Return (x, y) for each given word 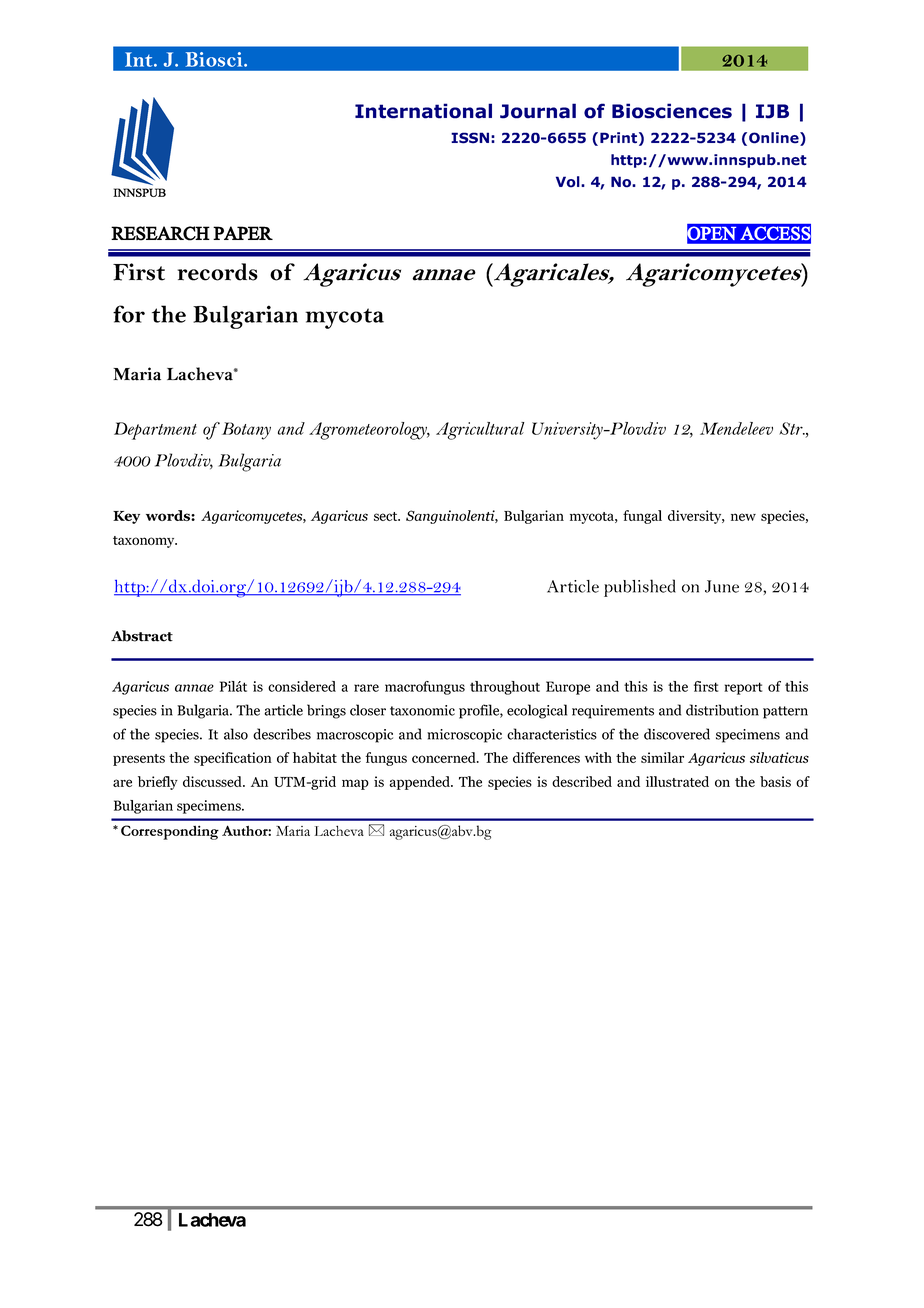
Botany (245, 431)
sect (387, 516)
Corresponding (170, 832)
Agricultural (480, 431)
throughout (505, 688)
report (743, 688)
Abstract (142, 636)
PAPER (243, 233)
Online (775, 139)
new (743, 517)
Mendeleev (736, 428)
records (218, 272)
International (423, 111)
